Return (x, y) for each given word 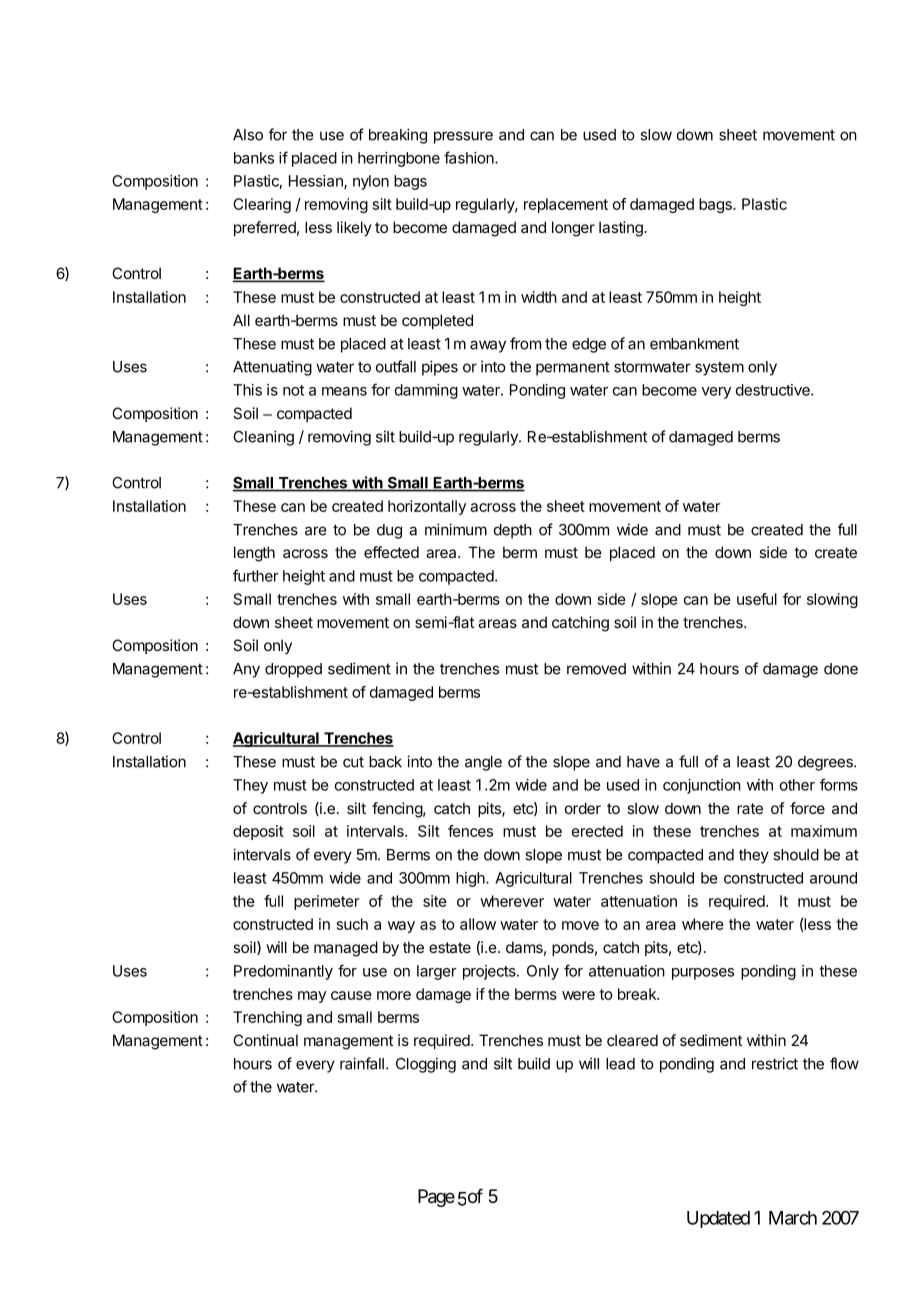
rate (750, 808)
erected (597, 831)
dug (389, 531)
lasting (622, 229)
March (793, 1218)
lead (620, 1064)
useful (757, 599)
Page (436, 1198)
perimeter (327, 902)
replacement (566, 205)
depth (513, 531)
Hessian (317, 182)
